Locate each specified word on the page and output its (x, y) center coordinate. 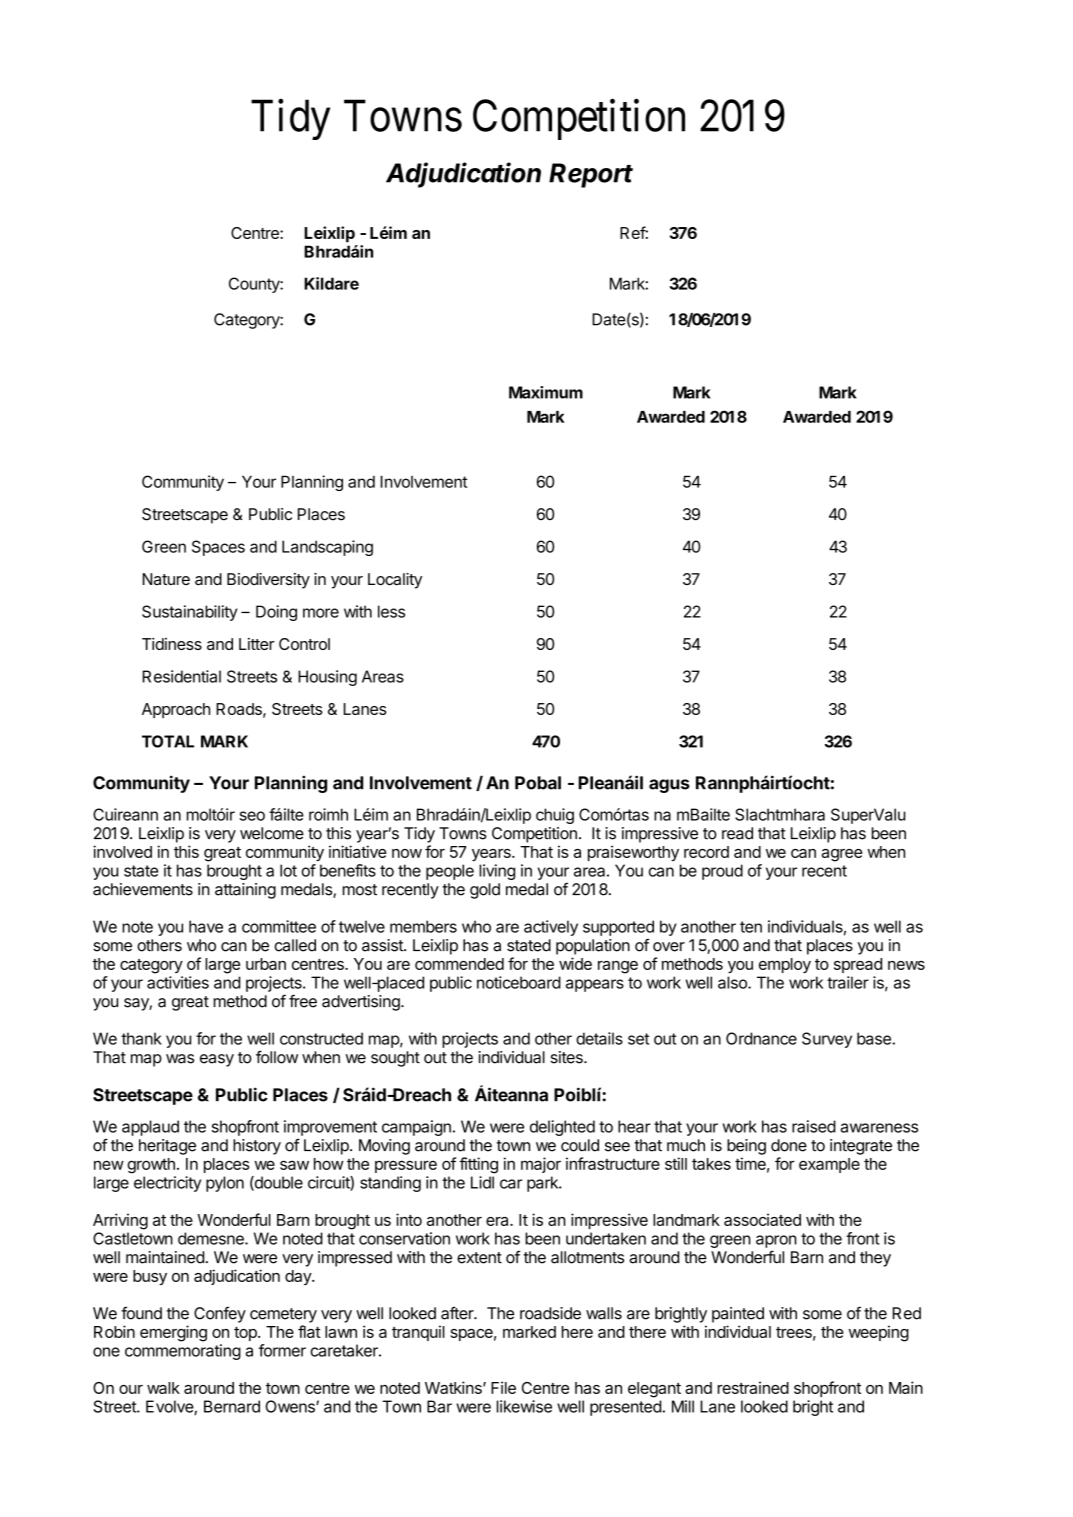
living (497, 872)
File (503, 1387)
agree (842, 855)
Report (591, 175)
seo (252, 816)
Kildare (331, 283)
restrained (753, 1387)
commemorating (183, 1352)
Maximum (546, 392)
